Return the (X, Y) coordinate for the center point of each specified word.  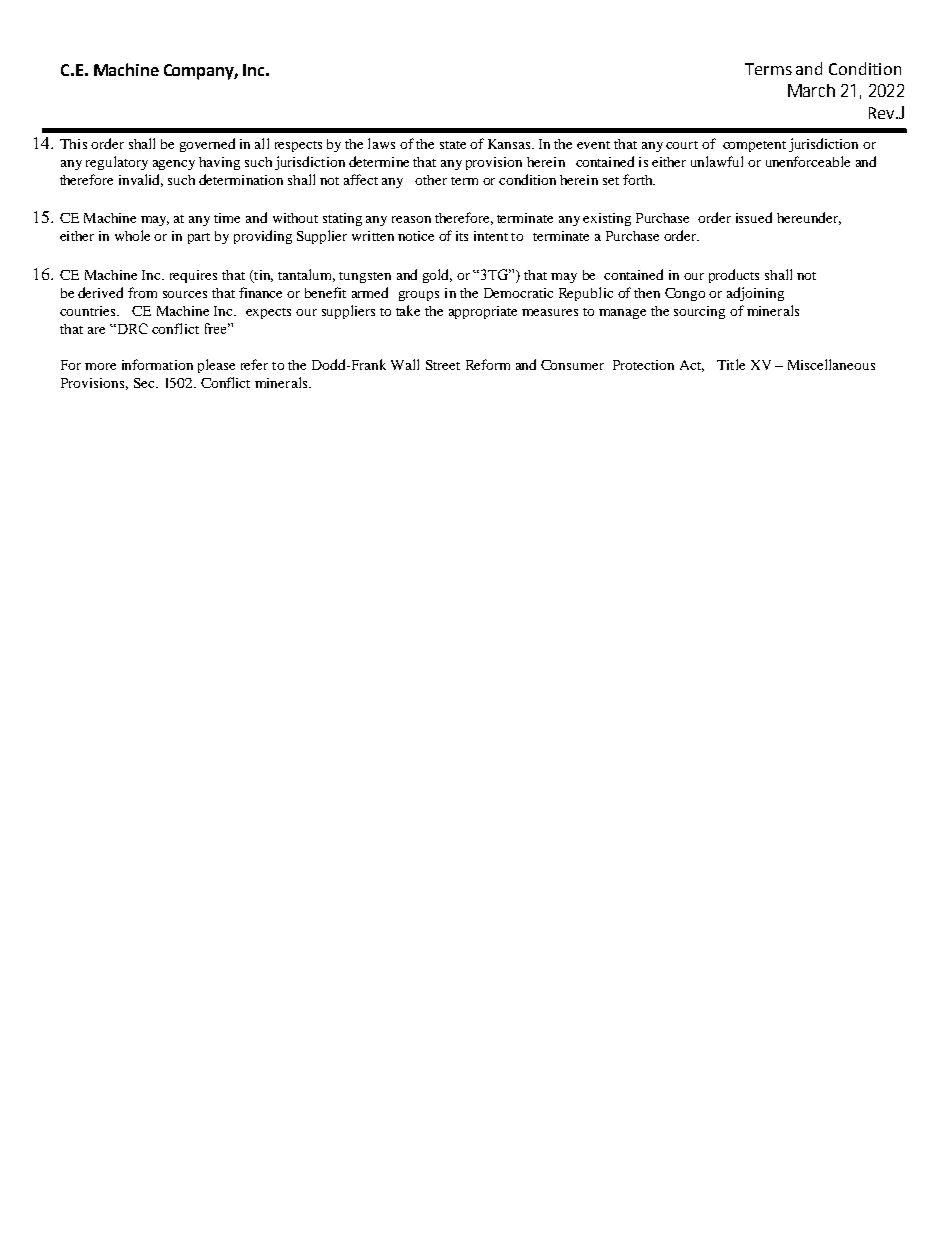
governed (207, 145)
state (453, 145)
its (462, 236)
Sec (145, 383)
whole (132, 235)
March (811, 90)
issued (754, 217)
